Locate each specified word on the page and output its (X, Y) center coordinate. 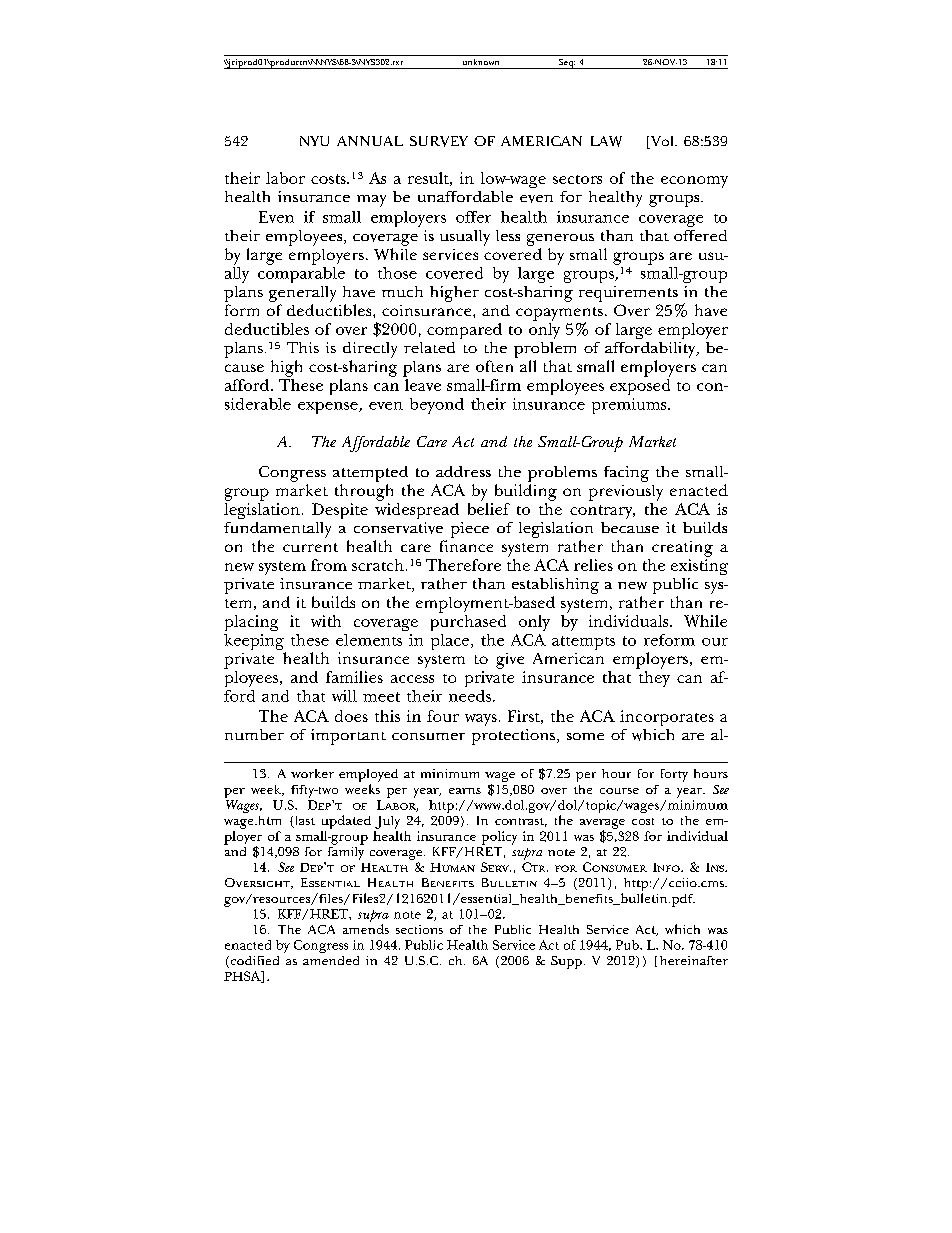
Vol (662, 142)
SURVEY (439, 141)
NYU (314, 141)
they (654, 679)
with (326, 621)
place (450, 642)
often (494, 366)
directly (370, 350)
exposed (640, 387)
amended (331, 960)
